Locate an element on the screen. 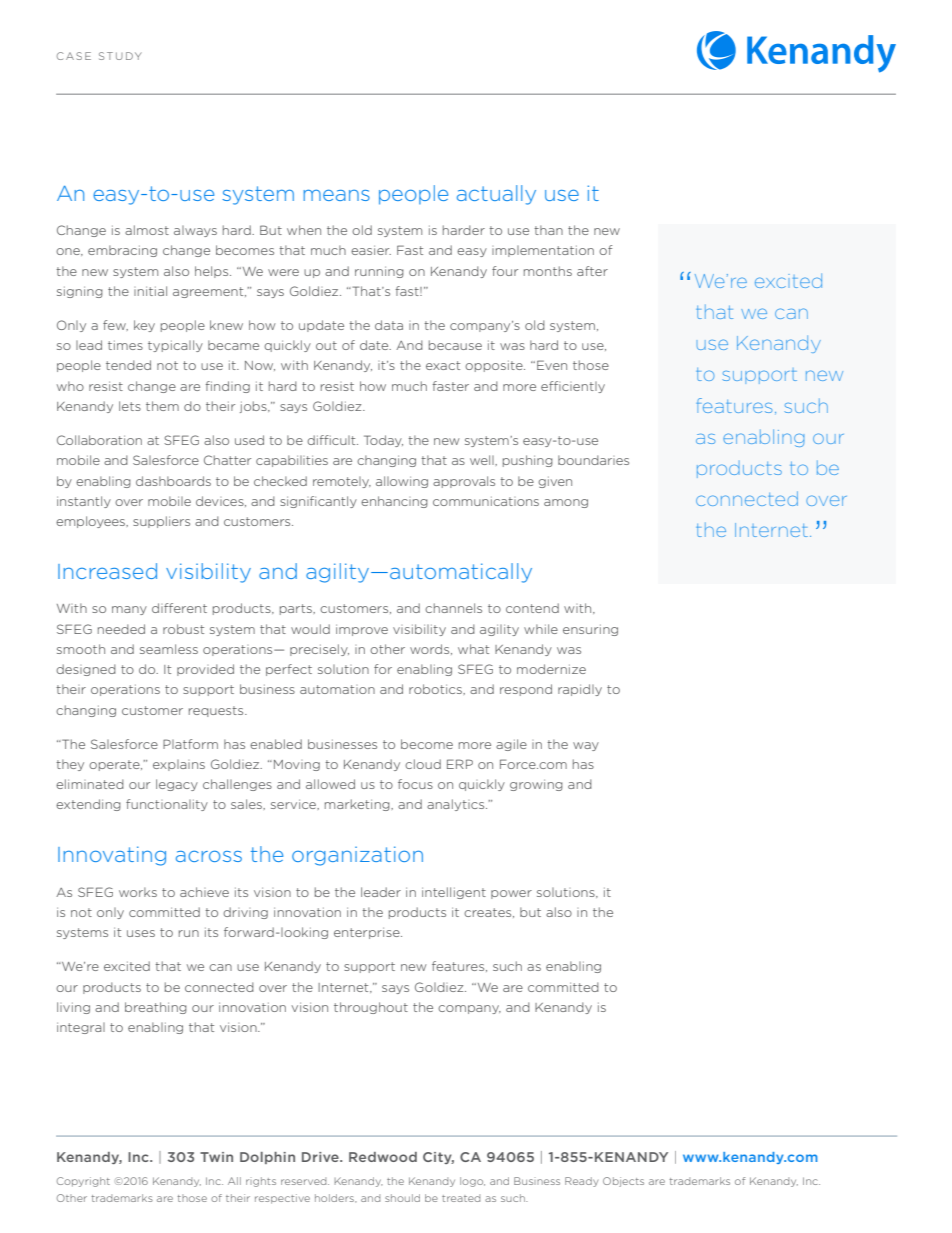 The height and width of the screenshot is (1233, 952). automation is located at coordinates (337, 689).
